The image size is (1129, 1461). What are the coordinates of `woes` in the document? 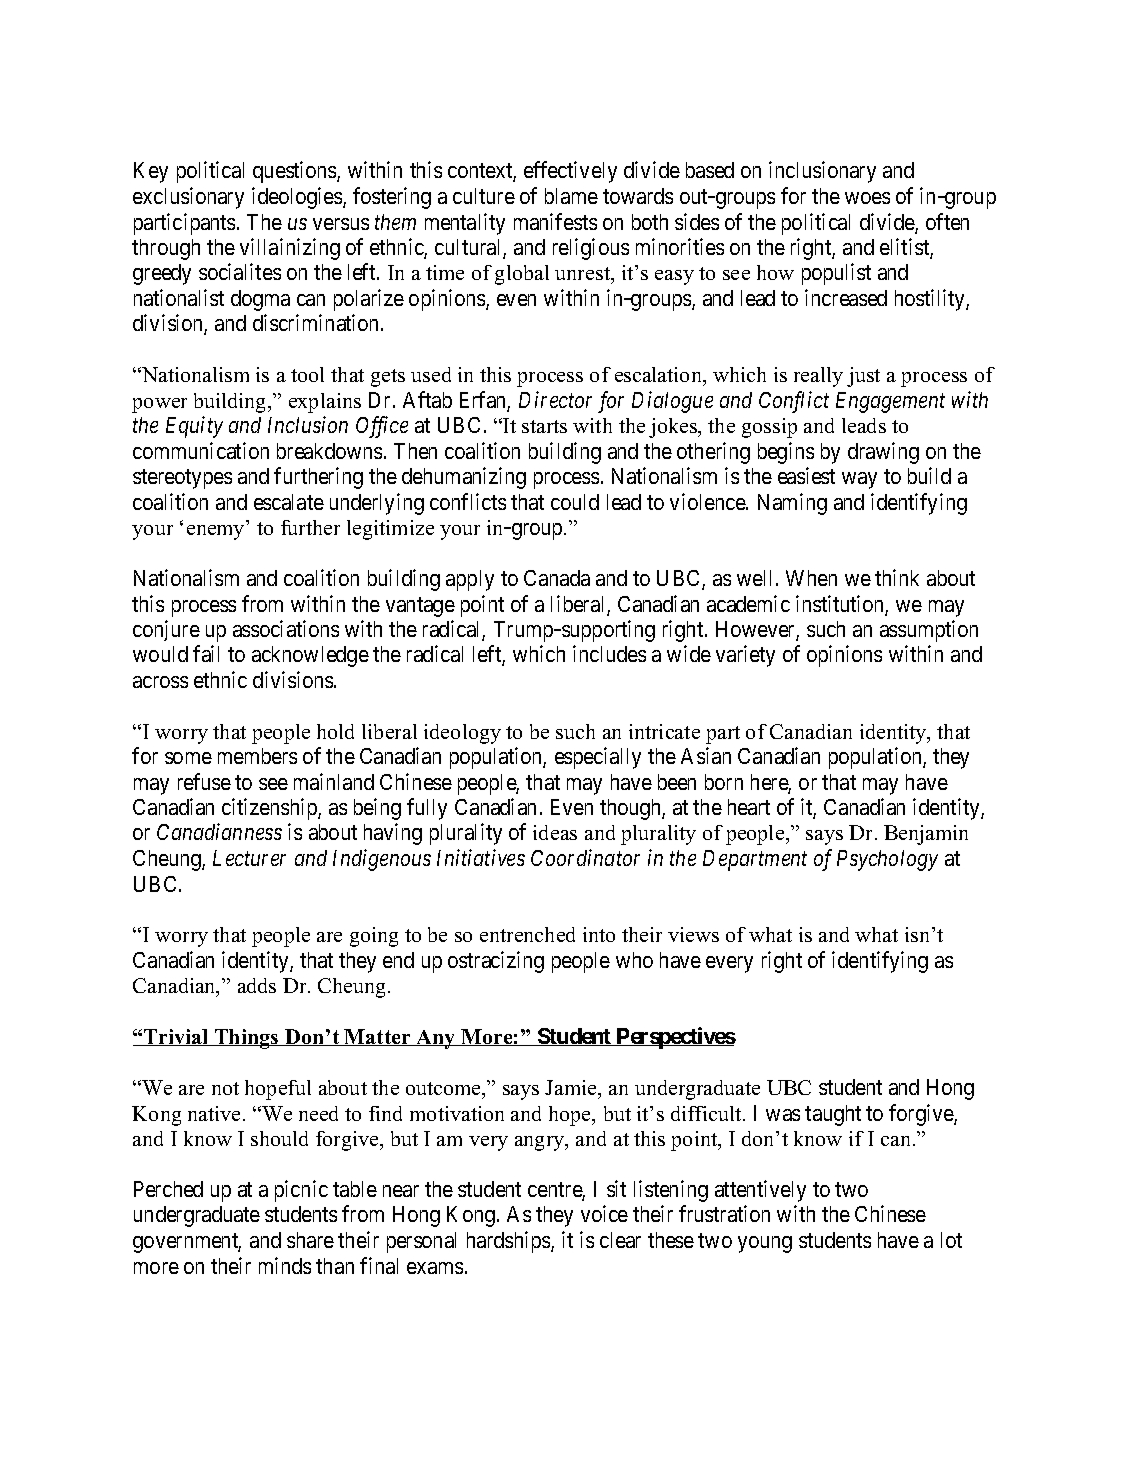 It's located at (867, 198).
